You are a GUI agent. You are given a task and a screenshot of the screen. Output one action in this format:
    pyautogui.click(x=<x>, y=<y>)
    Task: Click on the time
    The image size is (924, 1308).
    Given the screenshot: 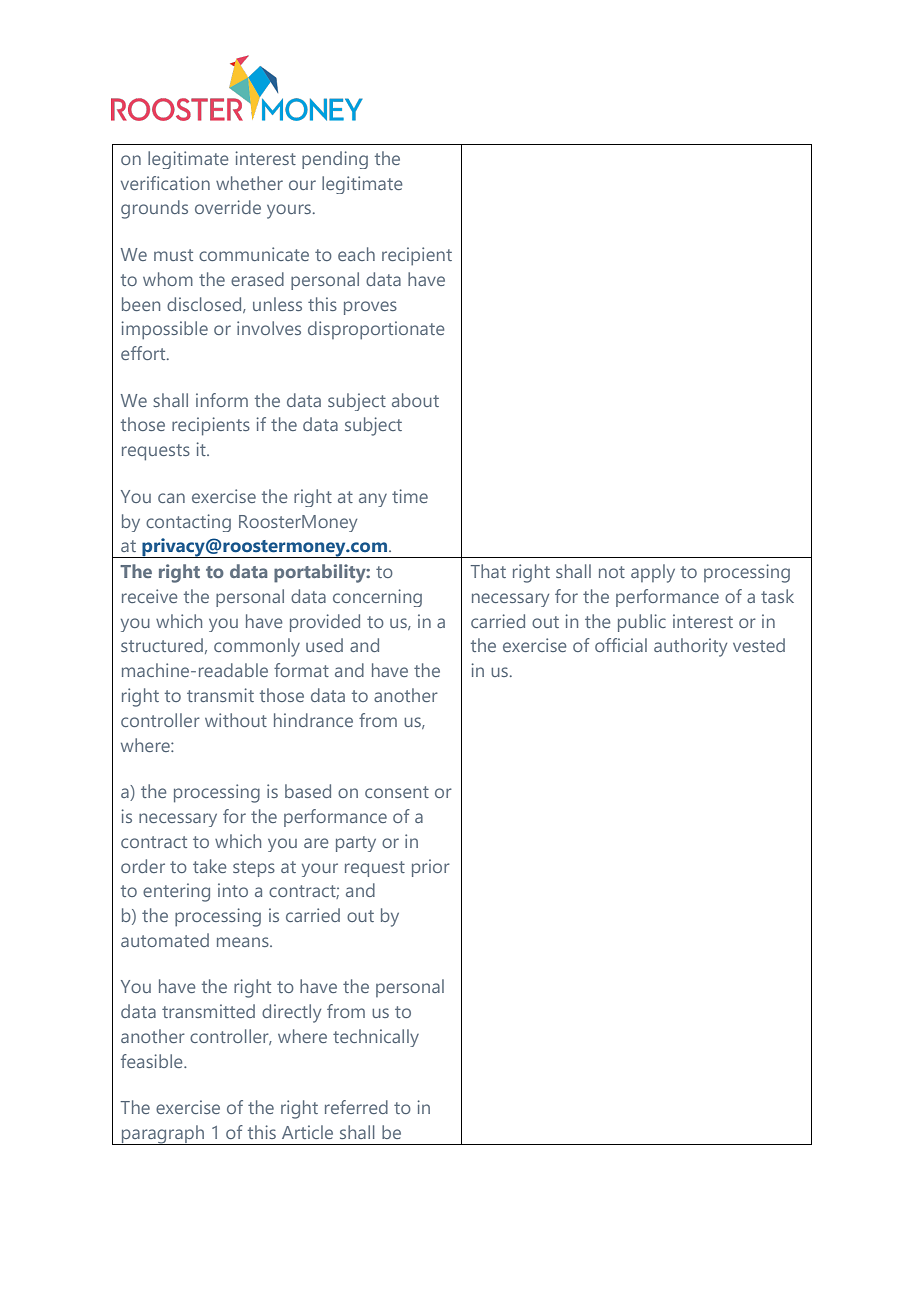 What is the action you would take?
    pyautogui.click(x=410, y=496)
